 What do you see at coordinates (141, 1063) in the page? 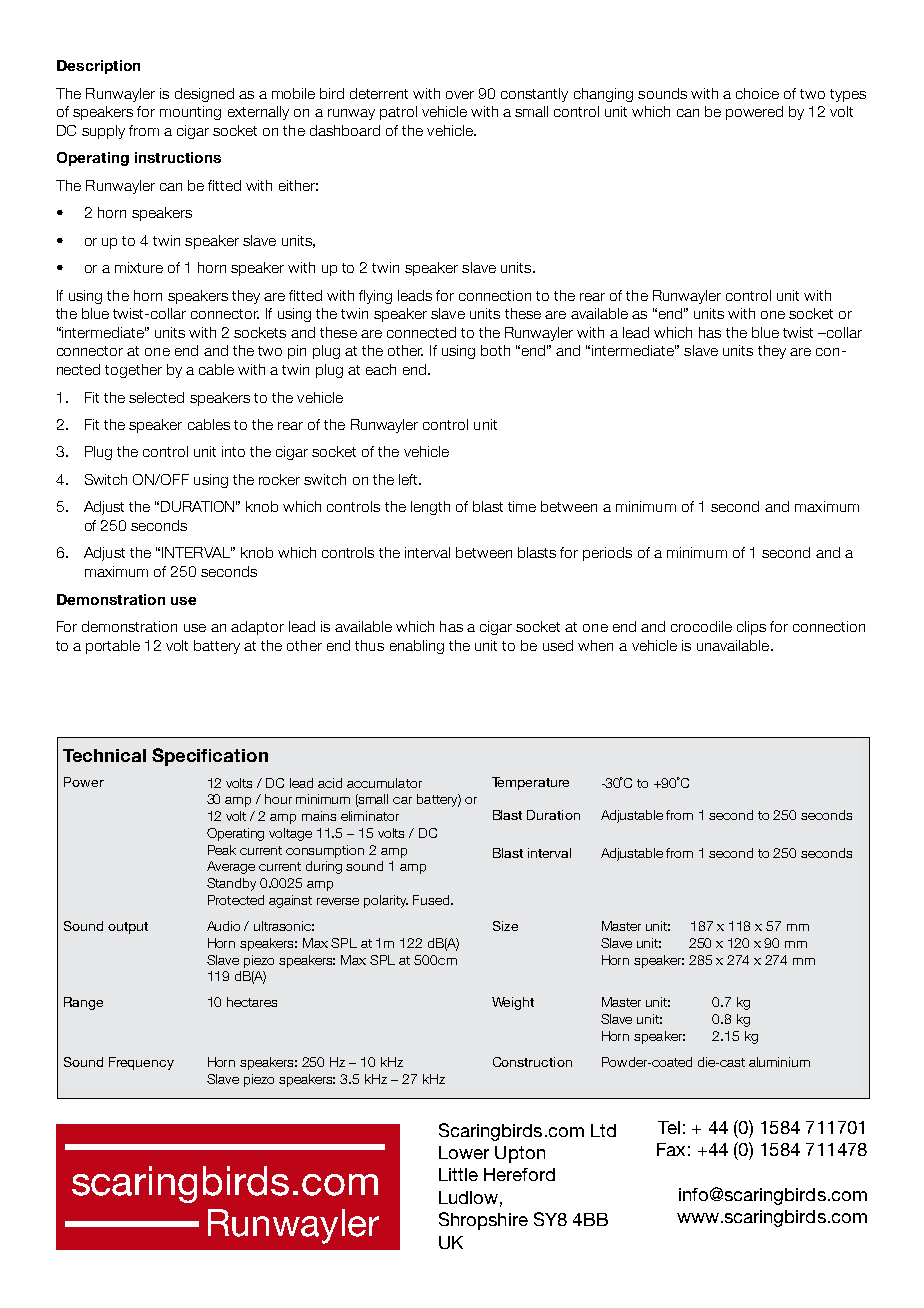
I see `Frequency` at bounding box center [141, 1063].
